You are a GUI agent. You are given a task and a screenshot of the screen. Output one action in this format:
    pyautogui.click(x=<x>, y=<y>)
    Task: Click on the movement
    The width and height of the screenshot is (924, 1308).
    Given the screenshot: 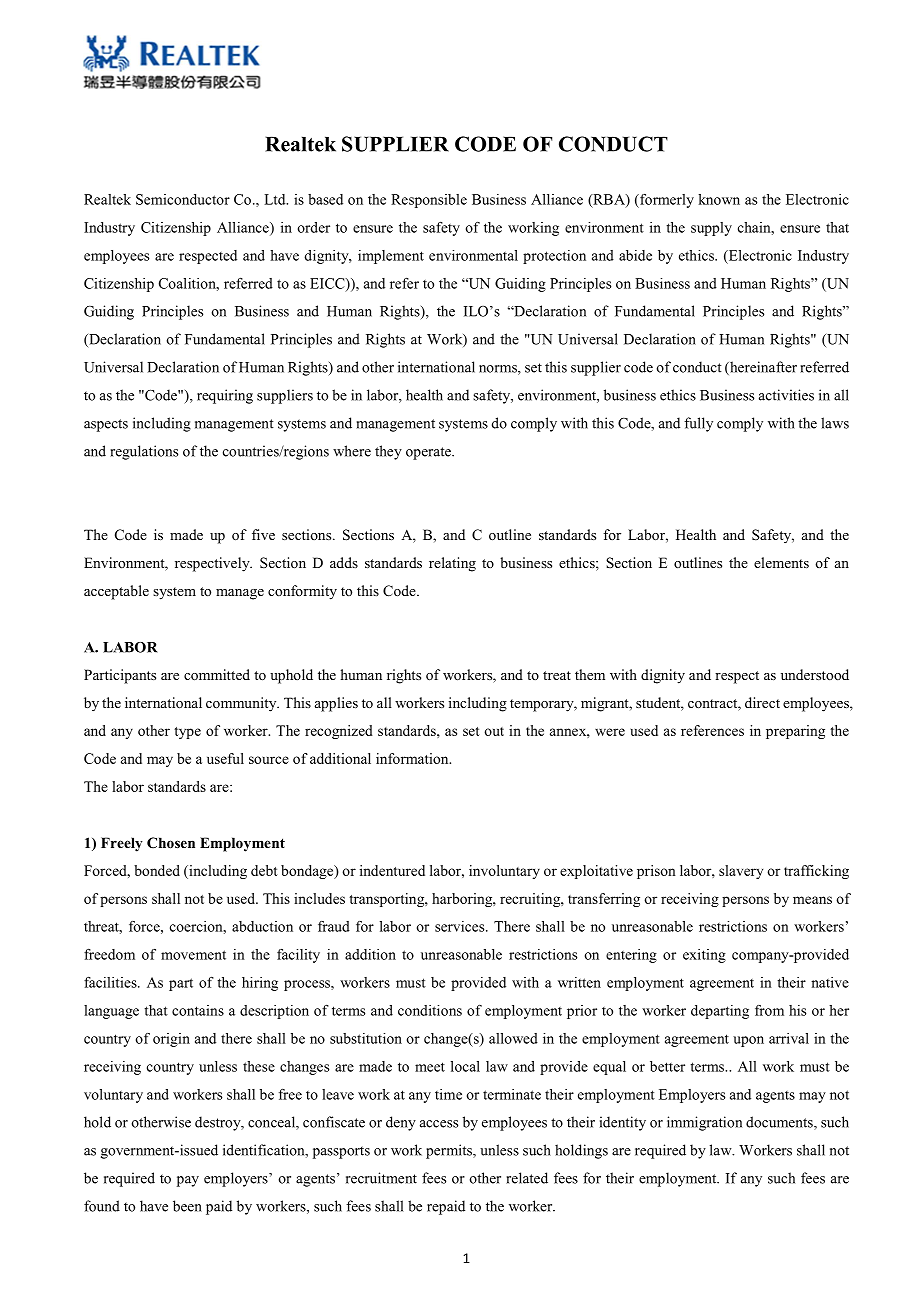 What is the action you would take?
    pyautogui.click(x=193, y=955)
